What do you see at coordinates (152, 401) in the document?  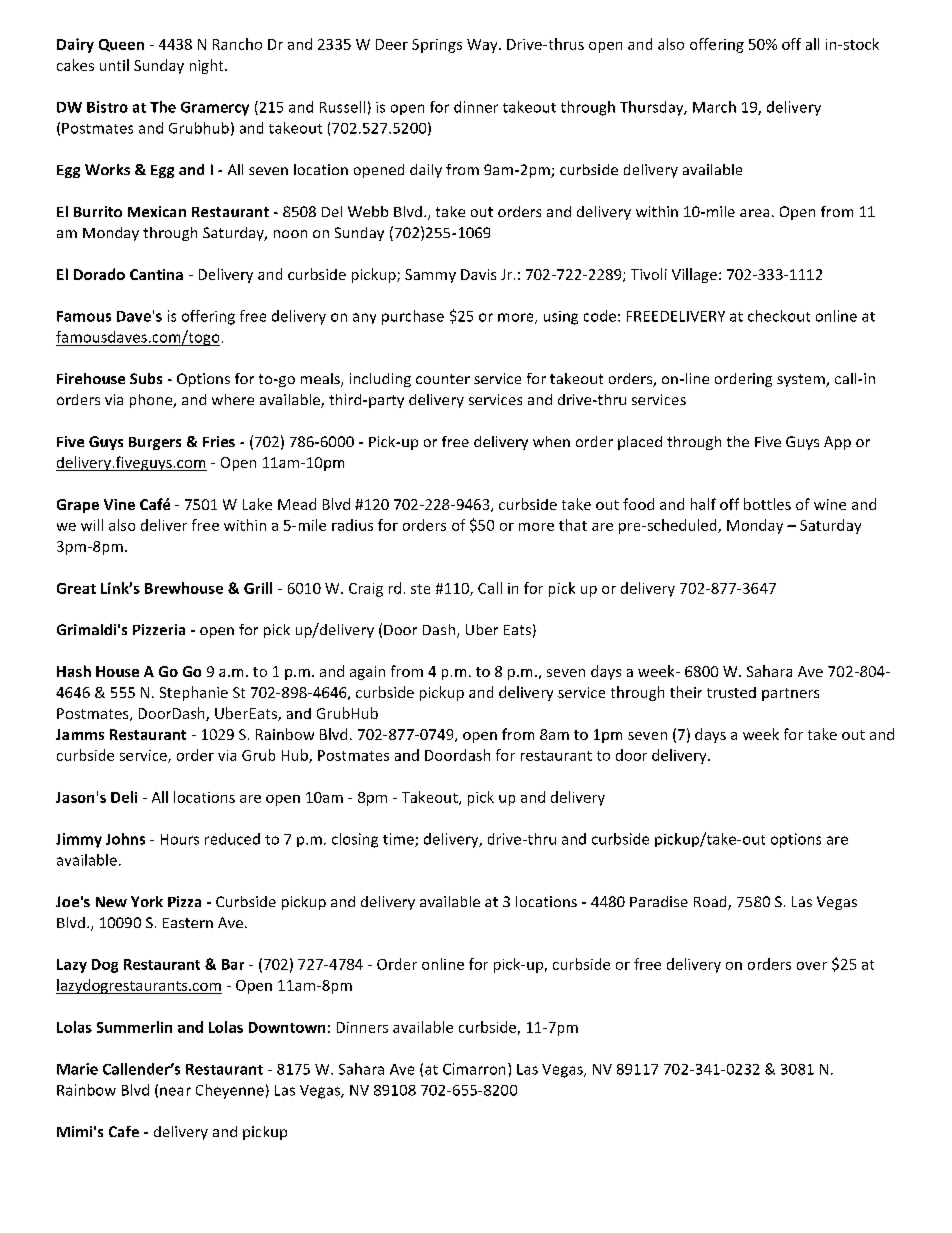 I see `phone` at bounding box center [152, 401].
